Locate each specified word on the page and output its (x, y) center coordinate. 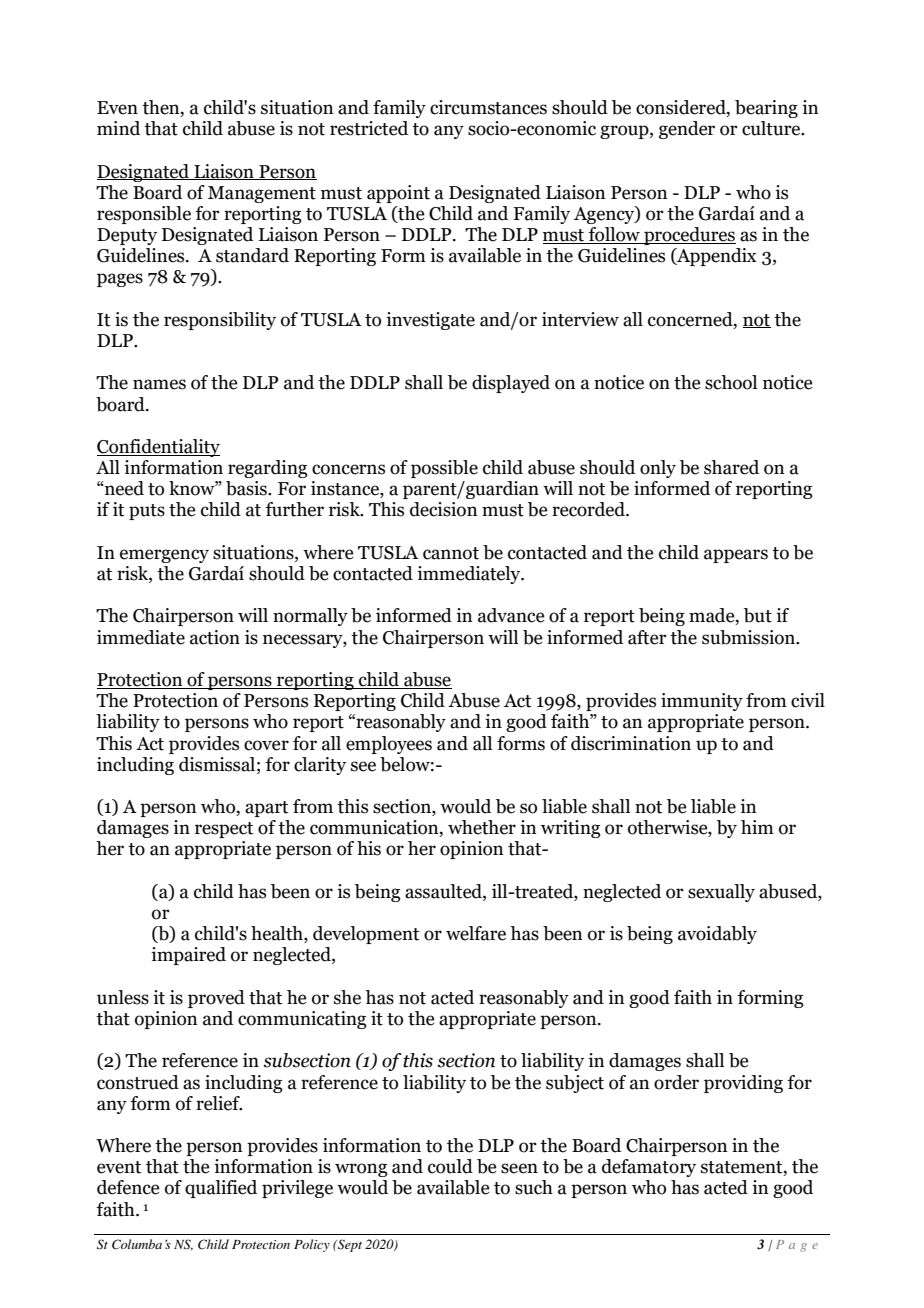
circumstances (488, 107)
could (450, 1166)
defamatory (649, 1168)
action (215, 637)
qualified (221, 1189)
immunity (702, 702)
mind (118, 128)
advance (511, 615)
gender (687, 130)
